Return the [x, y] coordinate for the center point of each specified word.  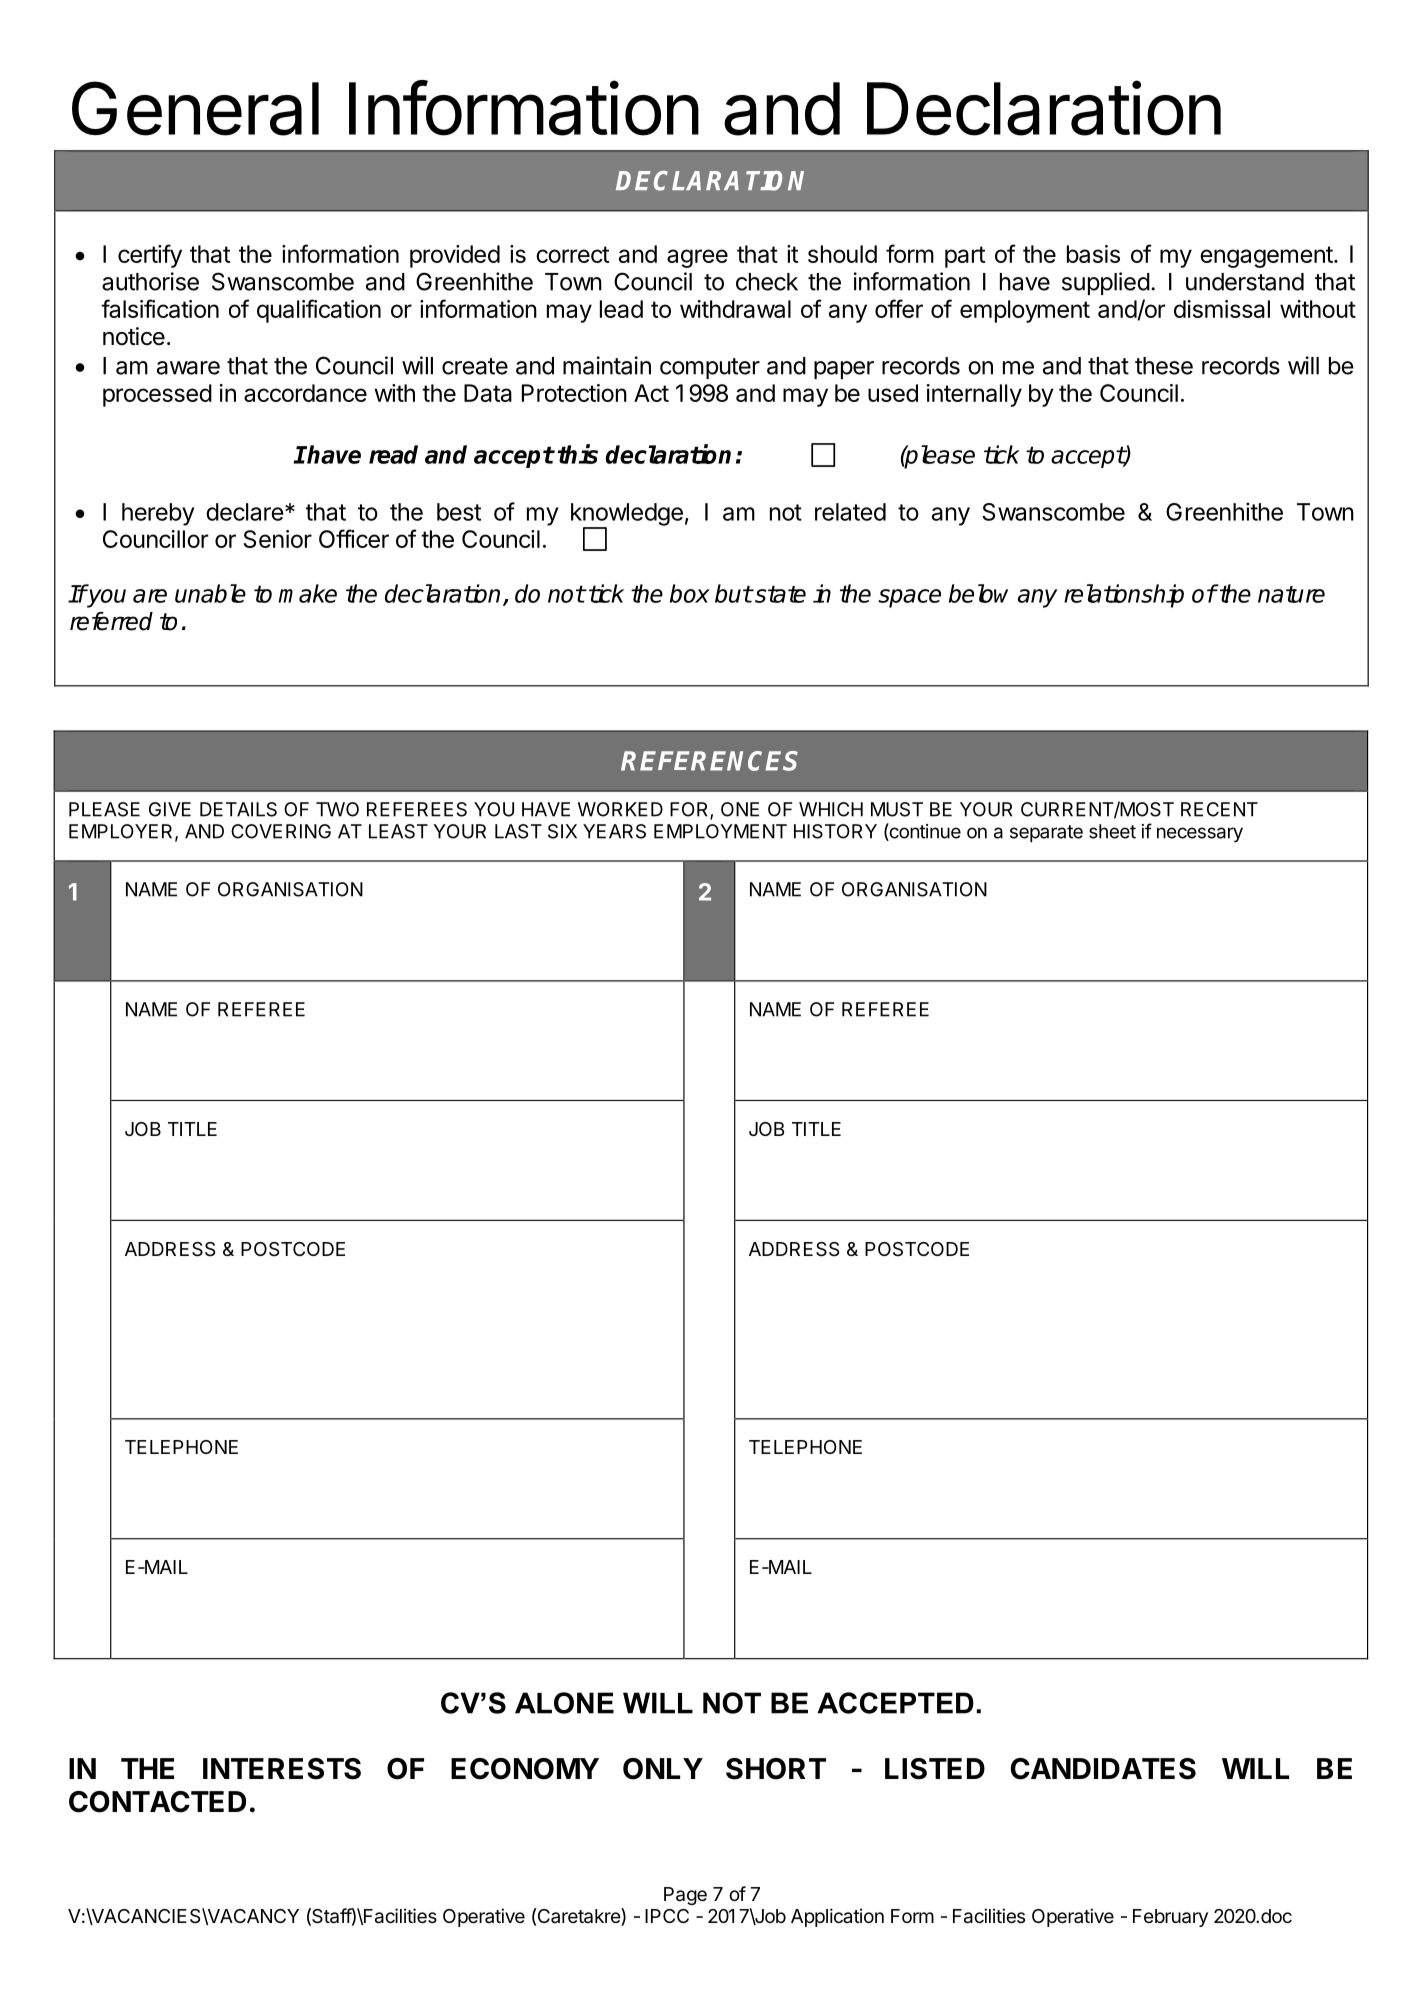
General [195, 108]
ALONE [564, 1703]
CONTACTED [157, 1802]
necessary [1200, 835]
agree [697, 258]
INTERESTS [282, 1769]
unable [210, 593]
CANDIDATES [1103, 1769]
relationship [1124, 596]
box [690, 593]
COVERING [281, 831]
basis [1093, 254]
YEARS [614, 831]
